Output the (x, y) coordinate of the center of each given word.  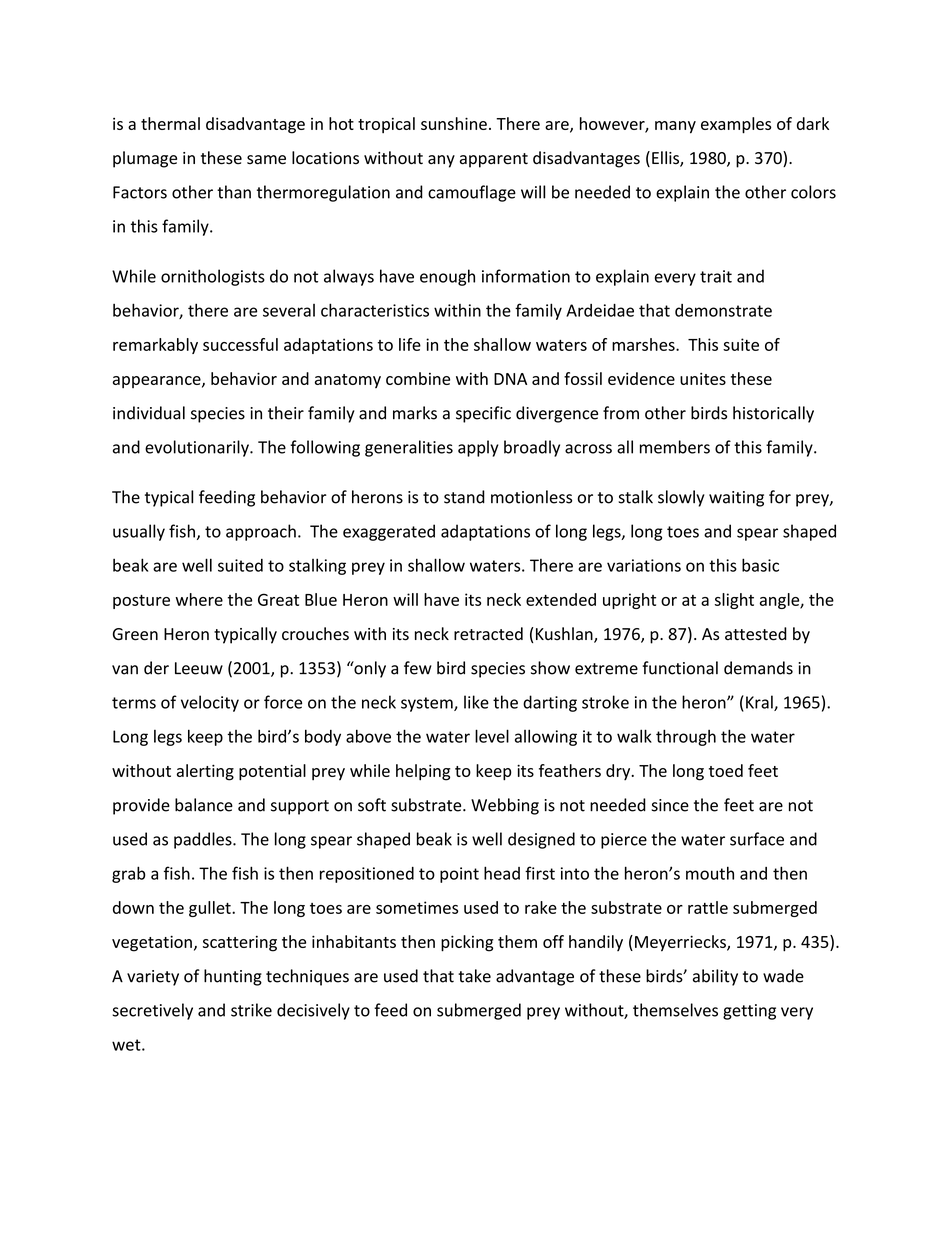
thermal (170, 123)
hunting (233, 977)
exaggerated (389, 532)
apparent (494, 160)
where (199, 599)
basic (760, 565)
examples (736, 125)
